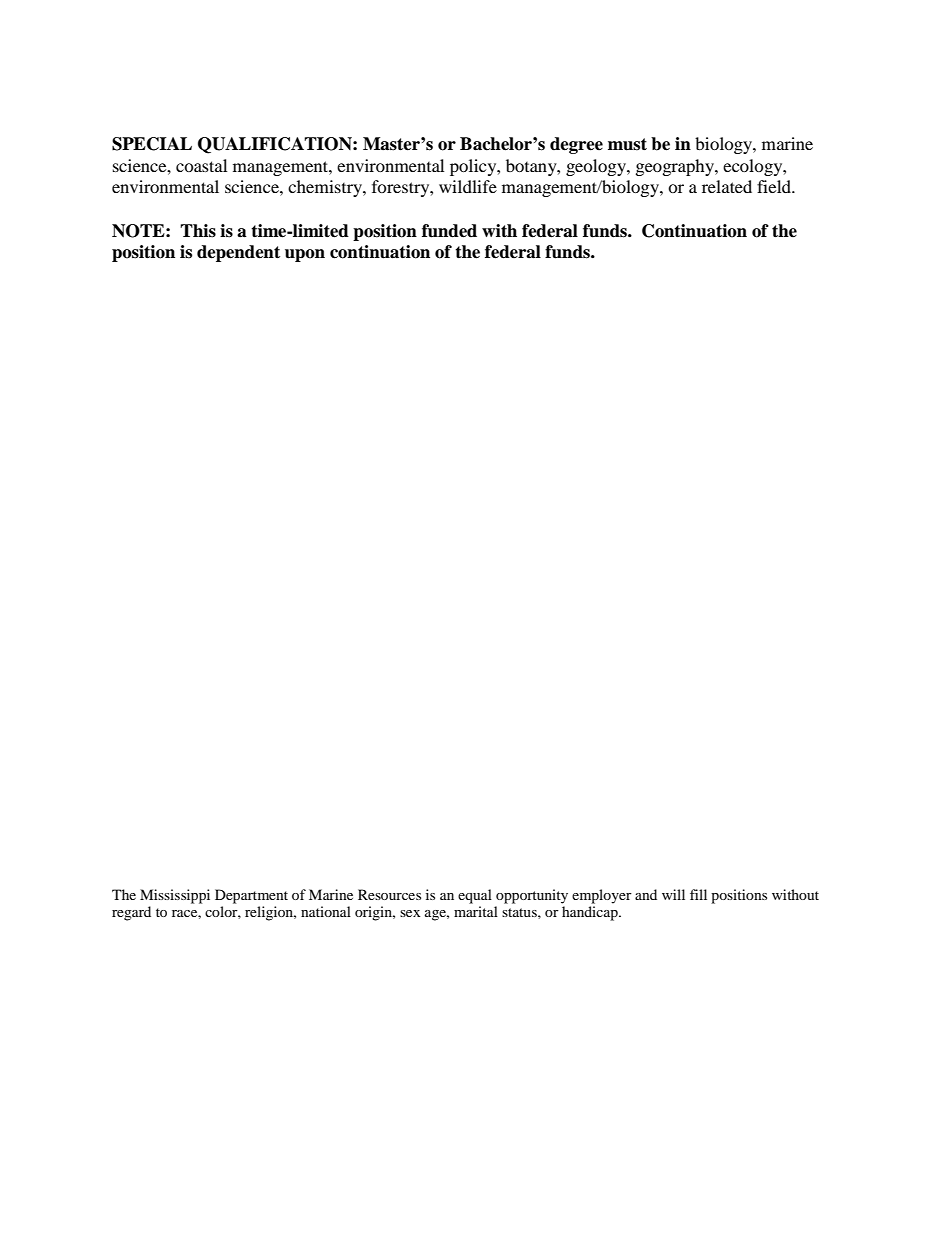 The height and width of the screenshot is (1233, 952). Describe the element at coordinates (468, 186) in the screenshot. I see `wildlife` at that location.
